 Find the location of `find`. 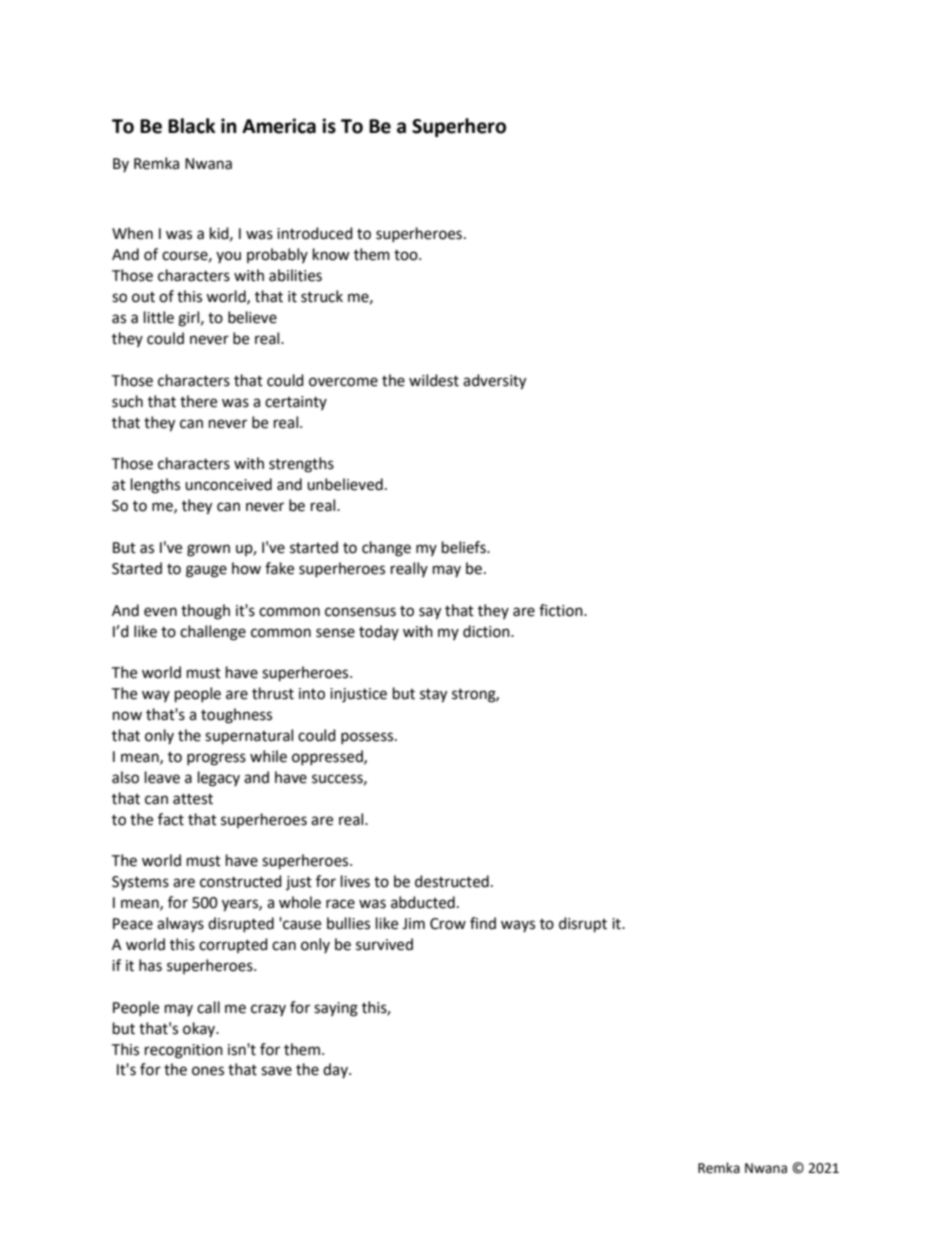

find is located at coordinates (483, 923).
